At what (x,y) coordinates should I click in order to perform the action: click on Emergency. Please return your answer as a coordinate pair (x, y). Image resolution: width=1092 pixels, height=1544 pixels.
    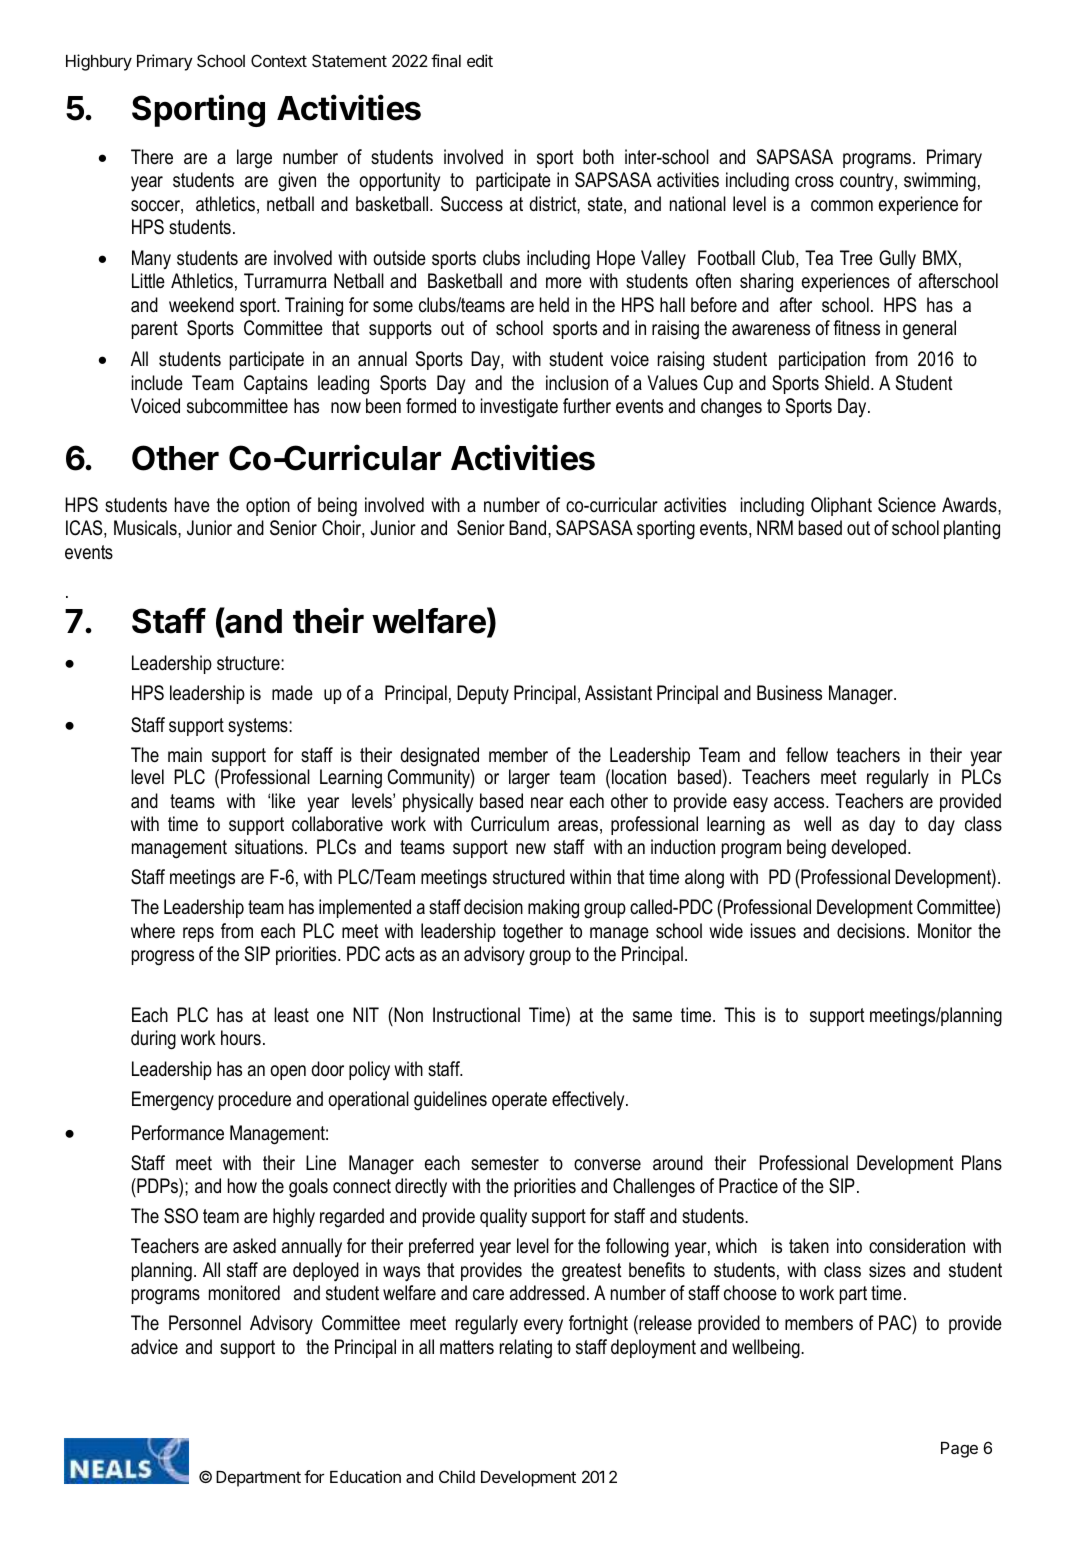
    Looking at the image, I should click on (173, 1101).
